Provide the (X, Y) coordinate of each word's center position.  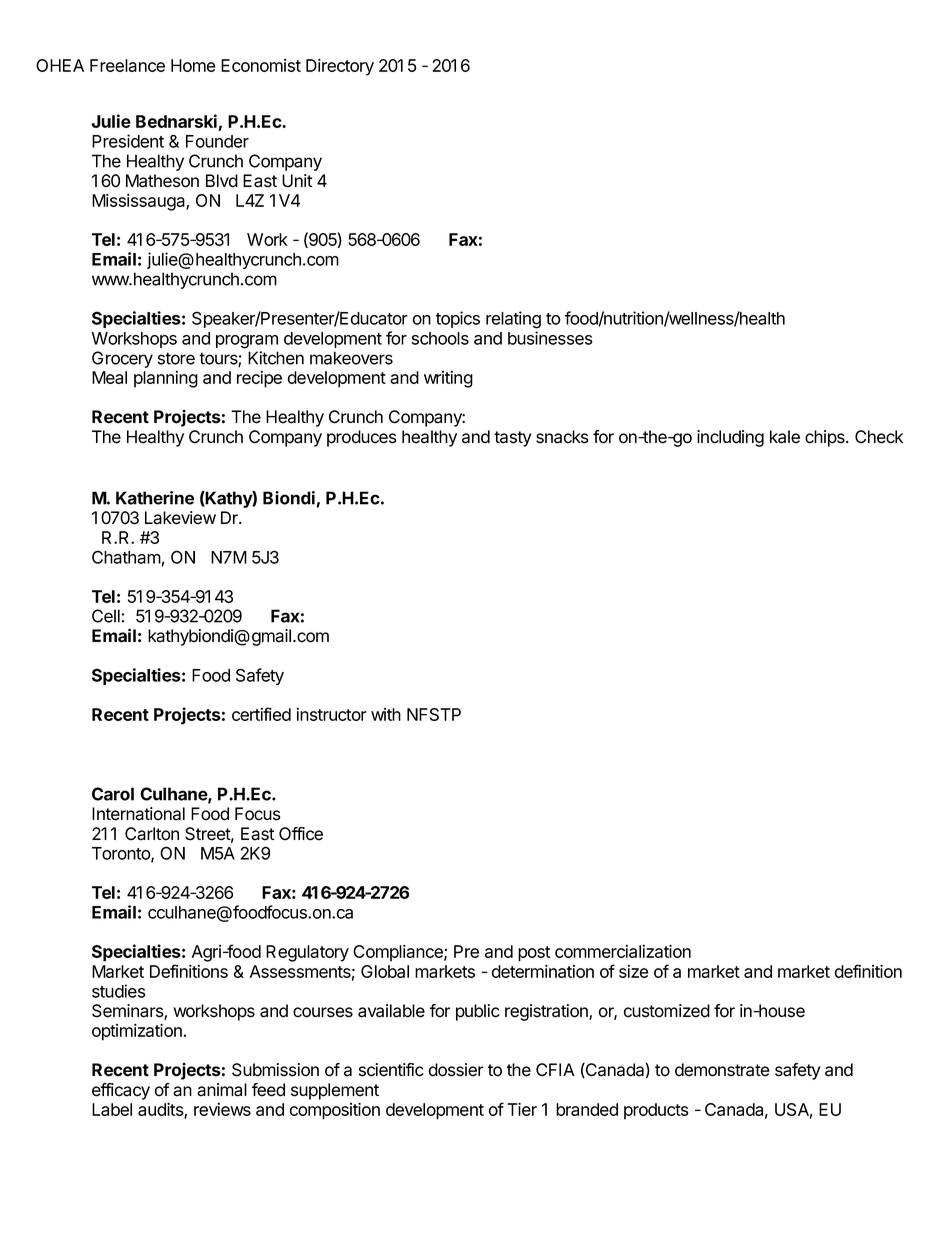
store (176, 358)
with (386, 714)
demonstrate (722, 1070)
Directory (340, 67)
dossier (456, 1070)
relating (513, 320)
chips (826, 438)
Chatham (126, 557)
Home (193, 65)
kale (785, 437)
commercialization (623, 951)
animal (222, 1090)
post (534, 954)
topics (458, 319)
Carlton (152, 834)
